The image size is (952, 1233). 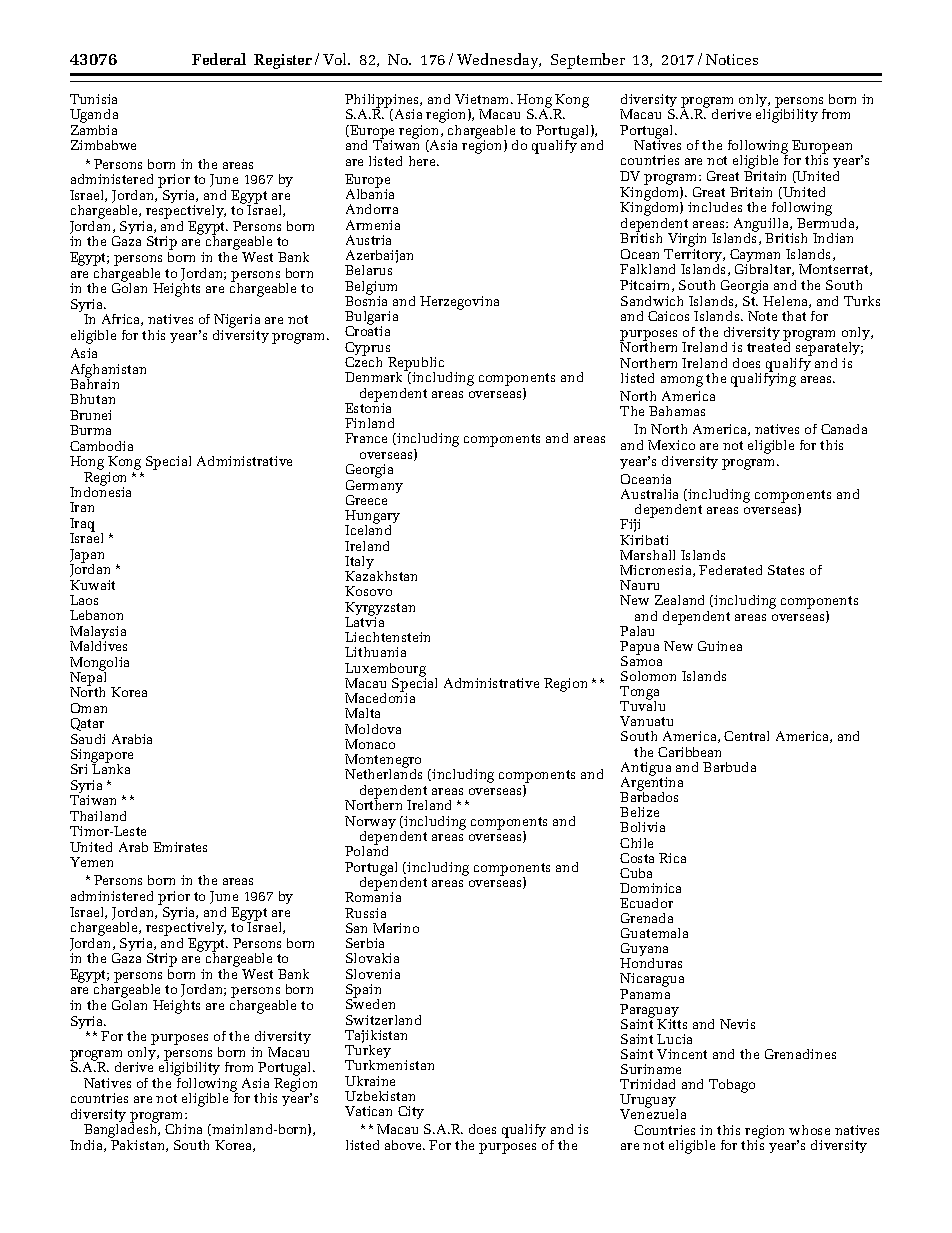 What do you see at coordinates (183, 1129) in the image?
I see `China` at bounding box center [183, 1129].
